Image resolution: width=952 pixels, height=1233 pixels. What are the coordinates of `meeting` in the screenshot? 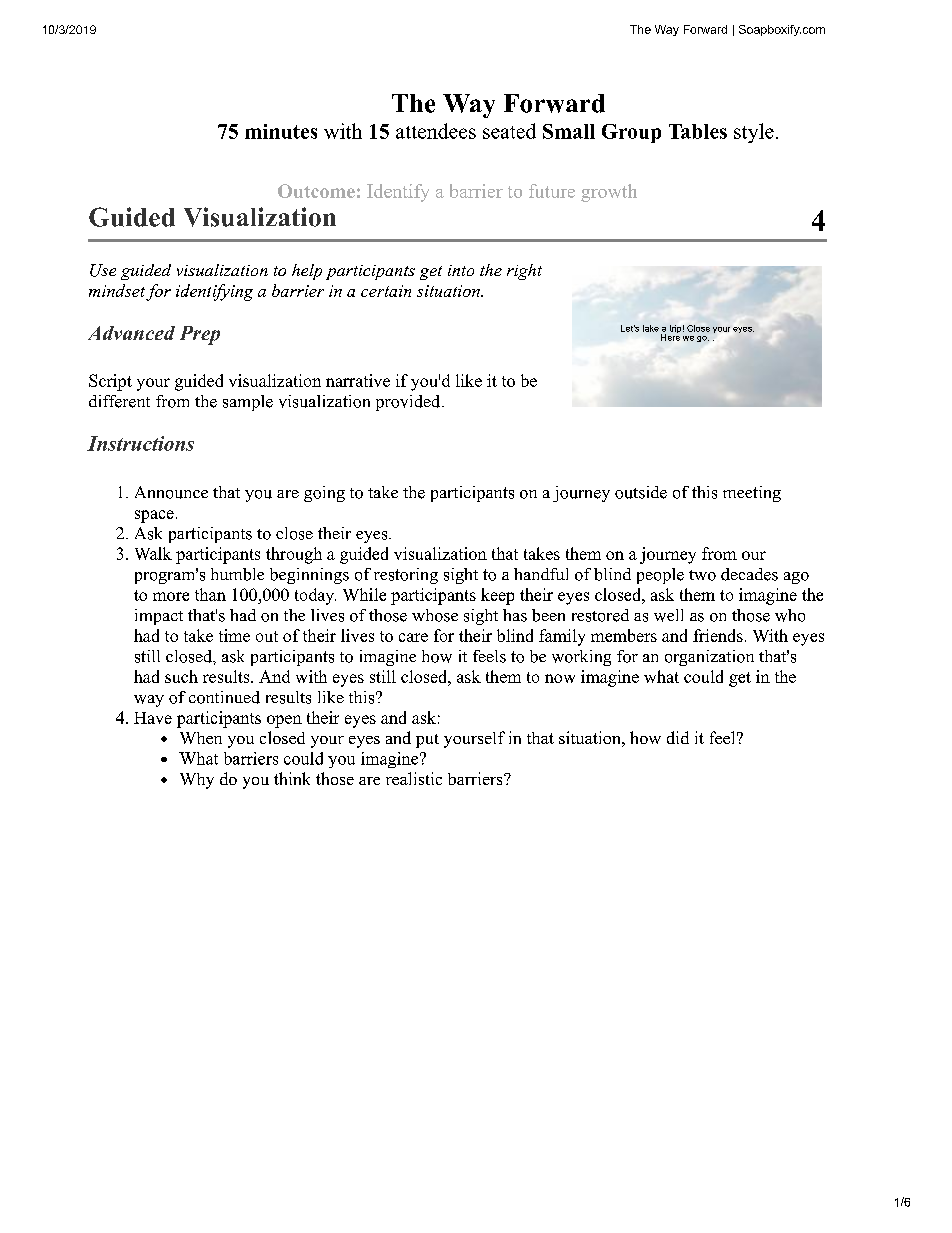 It's located at (752, 494).
